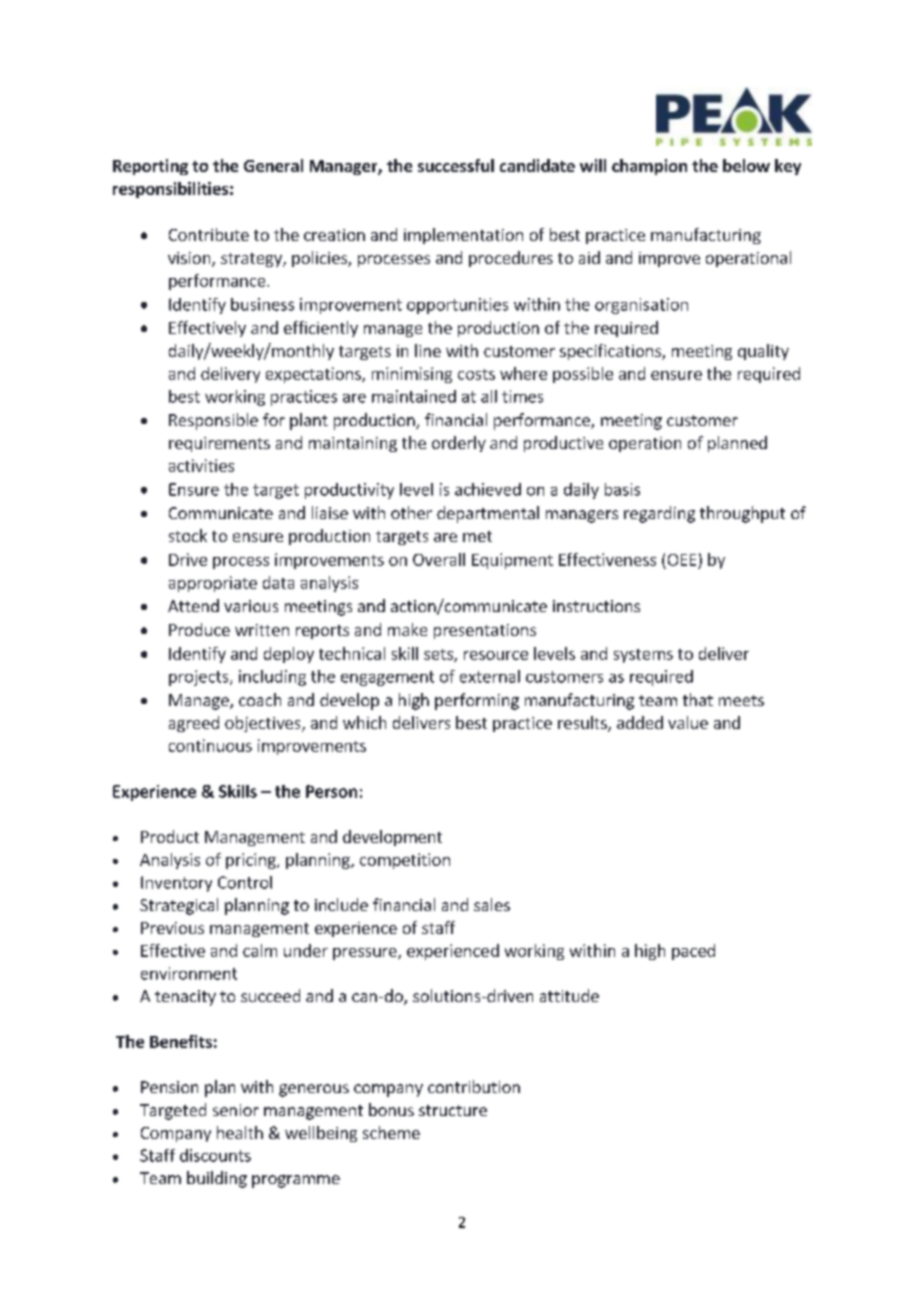 The width and height of the page is (924, 1308). Describe the element at coordinates (688, 722) in the page. I see `value` at that location.
